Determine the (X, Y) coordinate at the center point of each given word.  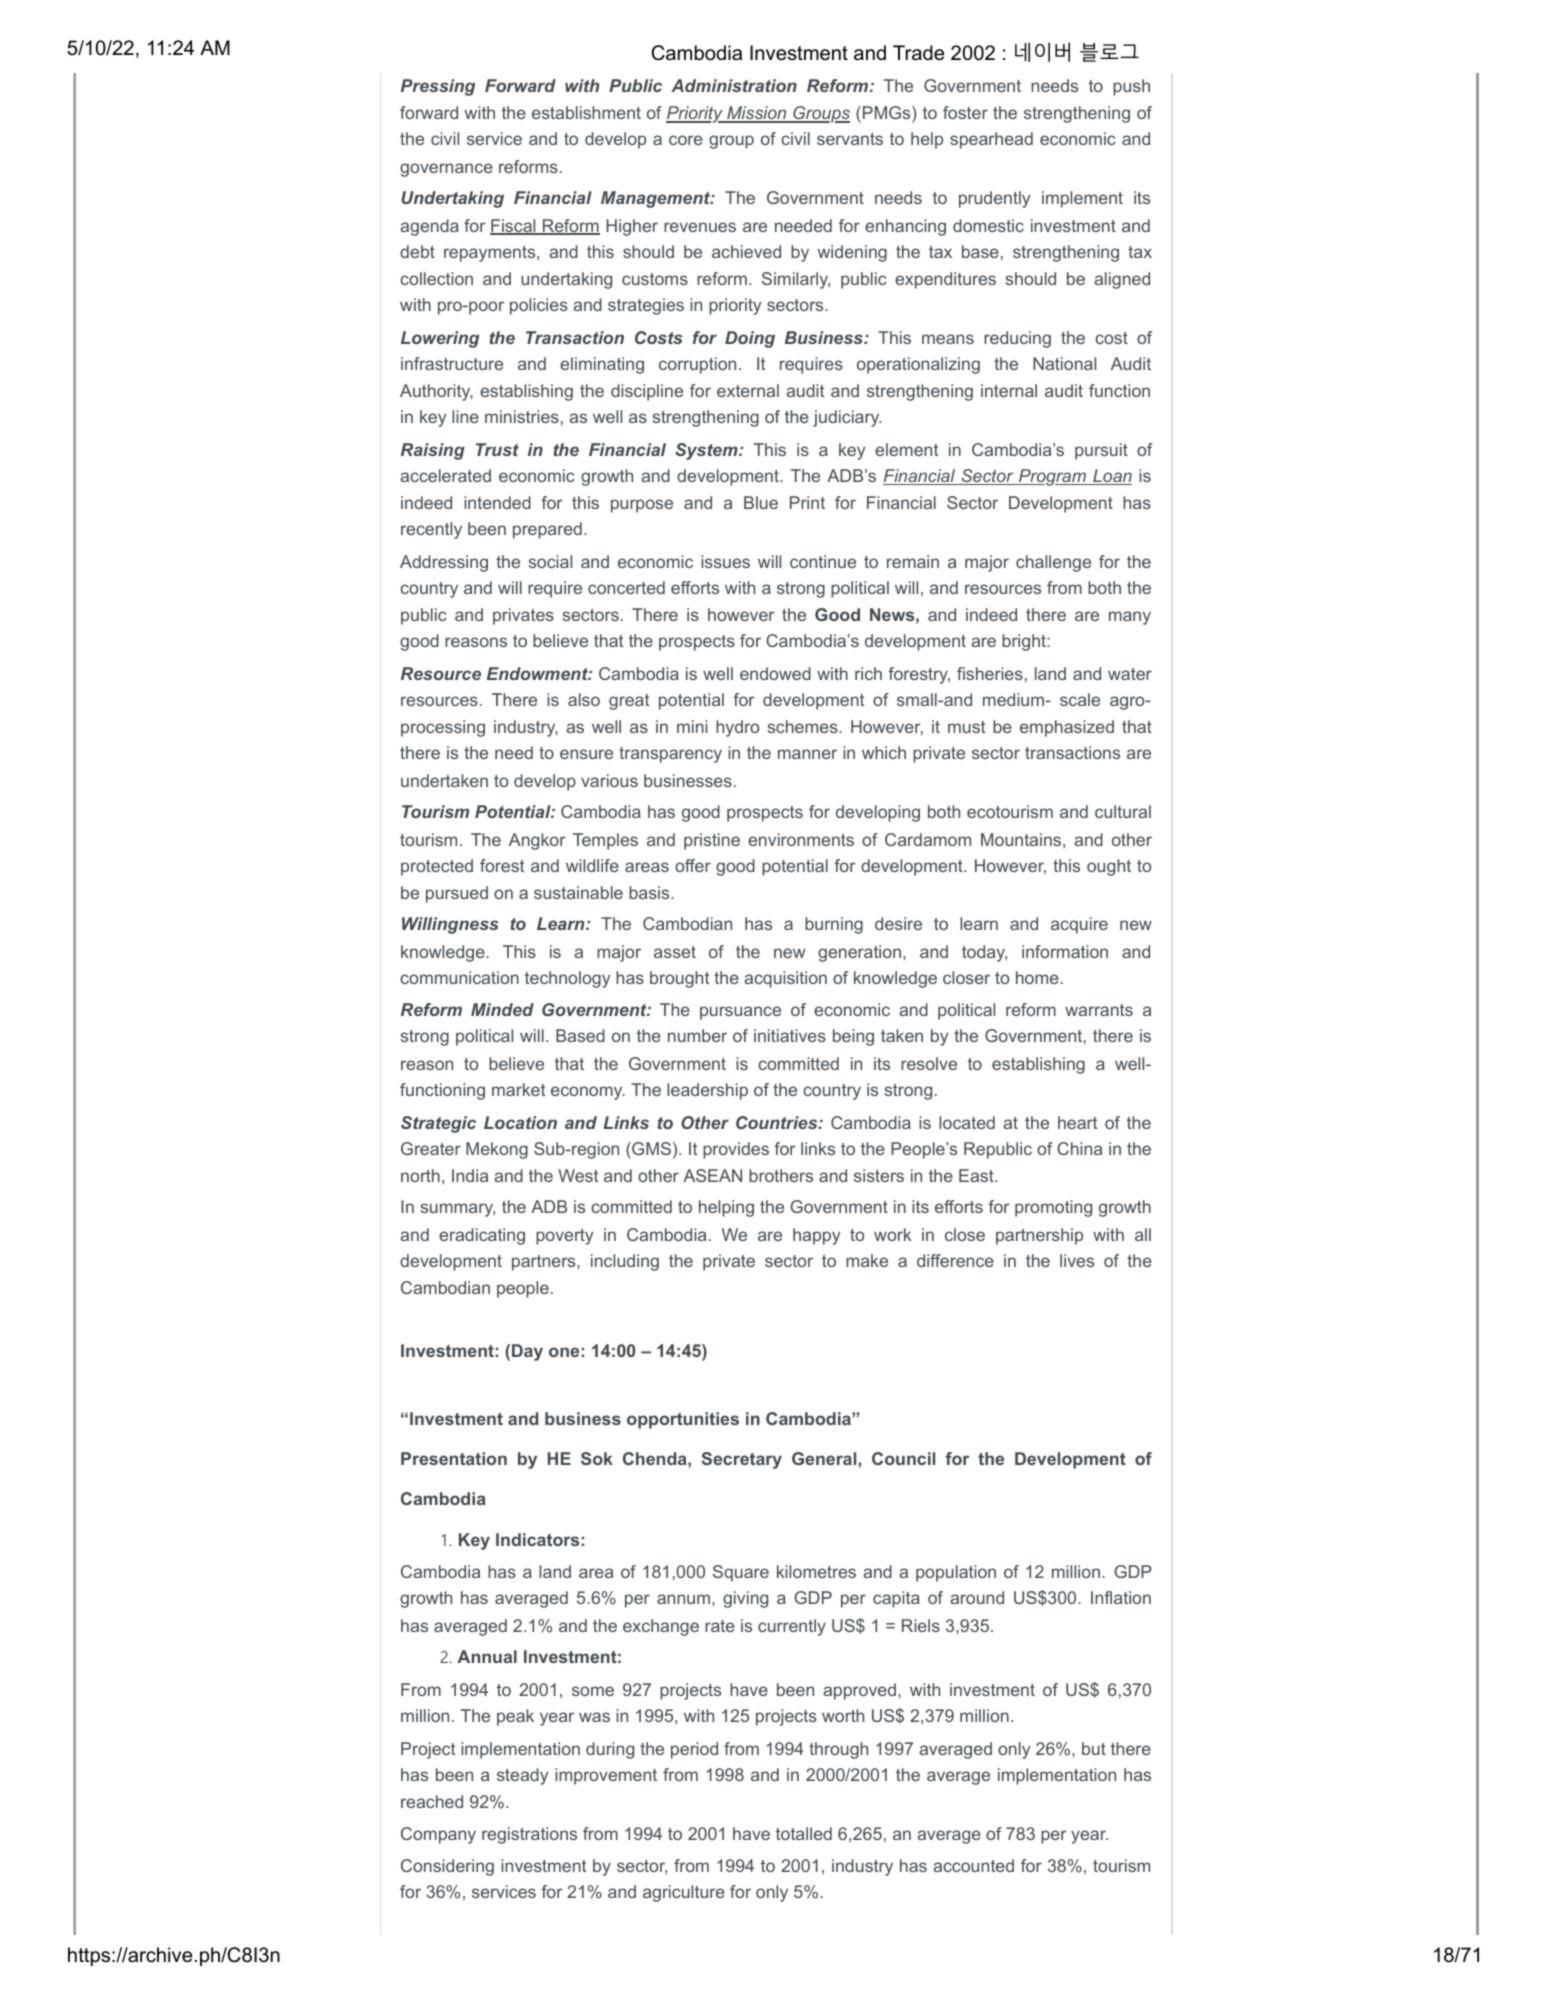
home (1037, 977)
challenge (1053, 563)
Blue (761, 502)
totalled (804, 1833)
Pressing (438, 87)
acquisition (785, 979)
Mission (757, 114)
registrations (529, 1835)
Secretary (742, 1460)
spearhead (991, 140)
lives (1077, 1260)
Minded (502, 1009)
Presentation (454, 1458)
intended (497, 502)
